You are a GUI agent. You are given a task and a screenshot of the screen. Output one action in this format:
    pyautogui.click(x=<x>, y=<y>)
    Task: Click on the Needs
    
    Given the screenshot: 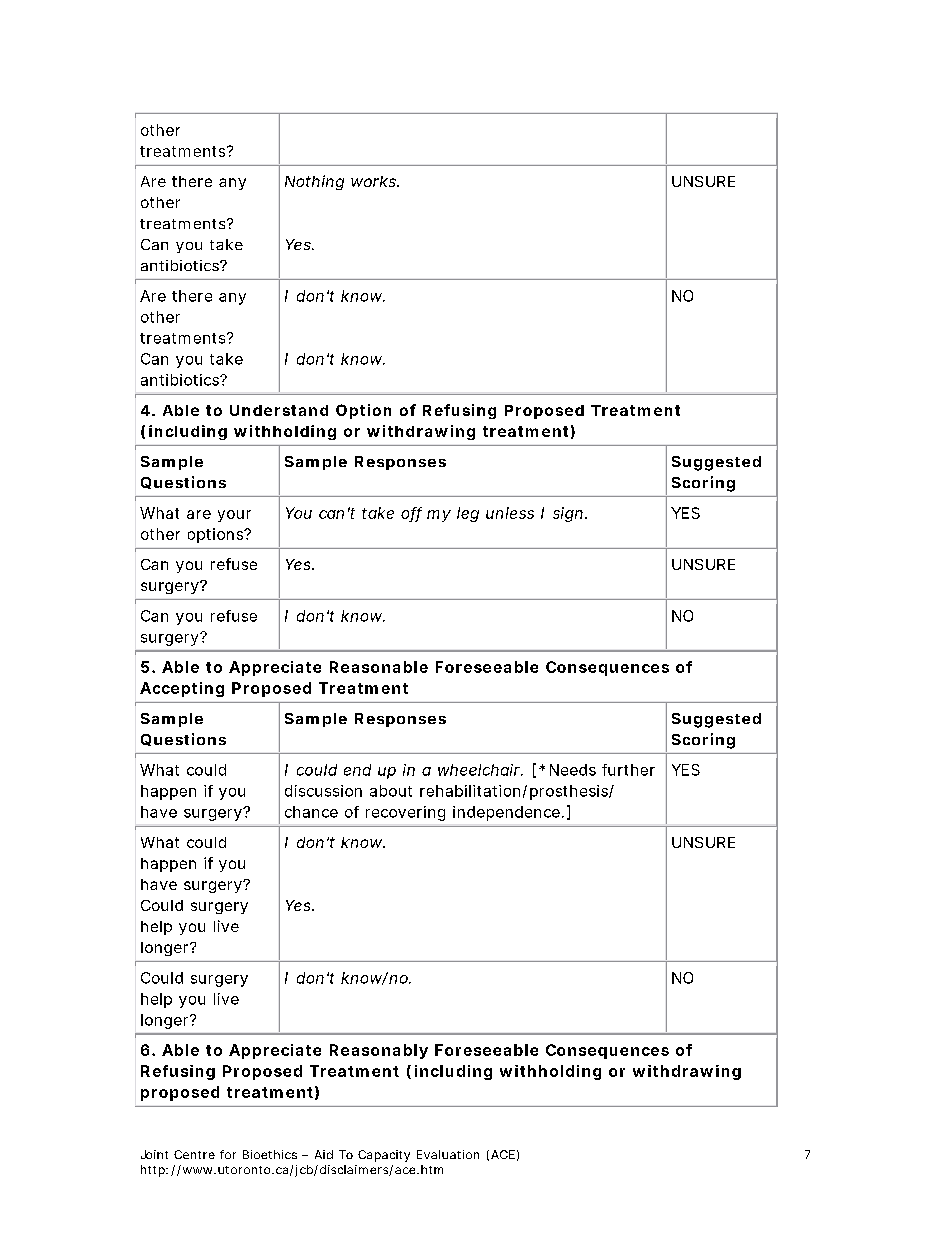 What is the action you would take?
    pyautogui.click(x=573, y=770)
